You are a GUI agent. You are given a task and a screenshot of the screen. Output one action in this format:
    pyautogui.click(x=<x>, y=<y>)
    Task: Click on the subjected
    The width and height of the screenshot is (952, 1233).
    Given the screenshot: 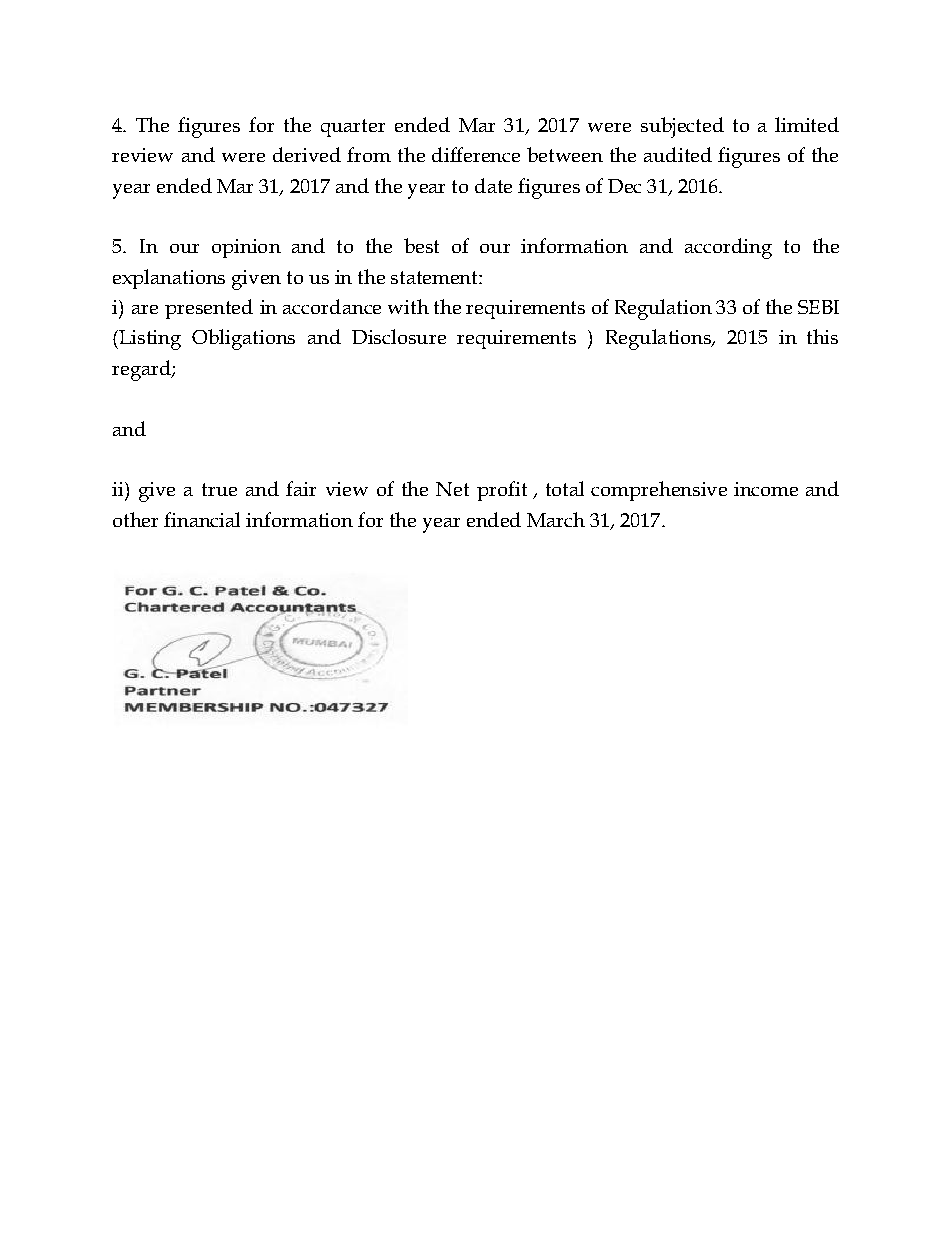 What is the action you would take?
    pyautogui.click(x=682, y=127)
